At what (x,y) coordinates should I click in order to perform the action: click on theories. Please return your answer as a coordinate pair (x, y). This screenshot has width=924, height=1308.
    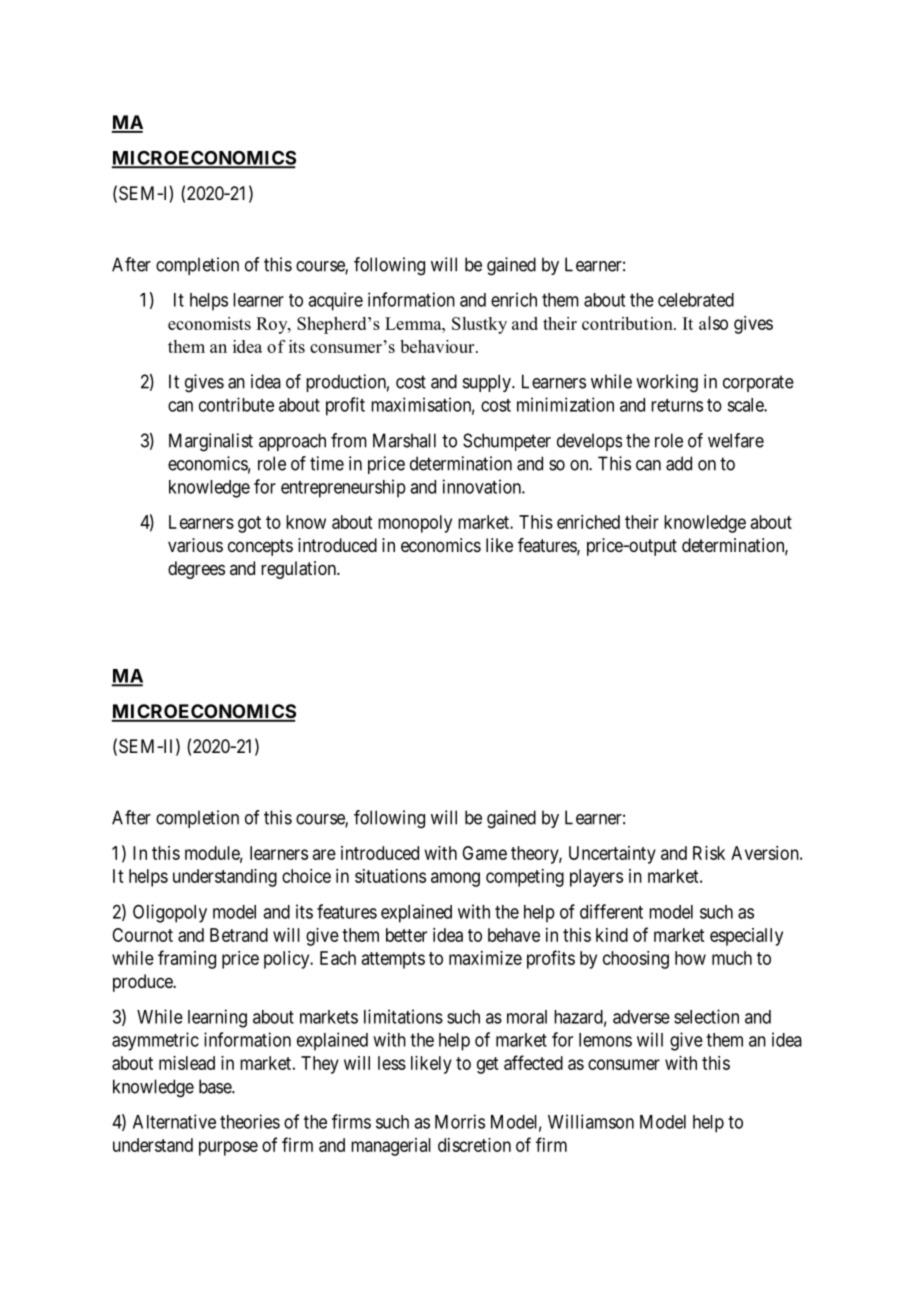
    Looking at the image, I should click on (250, 1121).
